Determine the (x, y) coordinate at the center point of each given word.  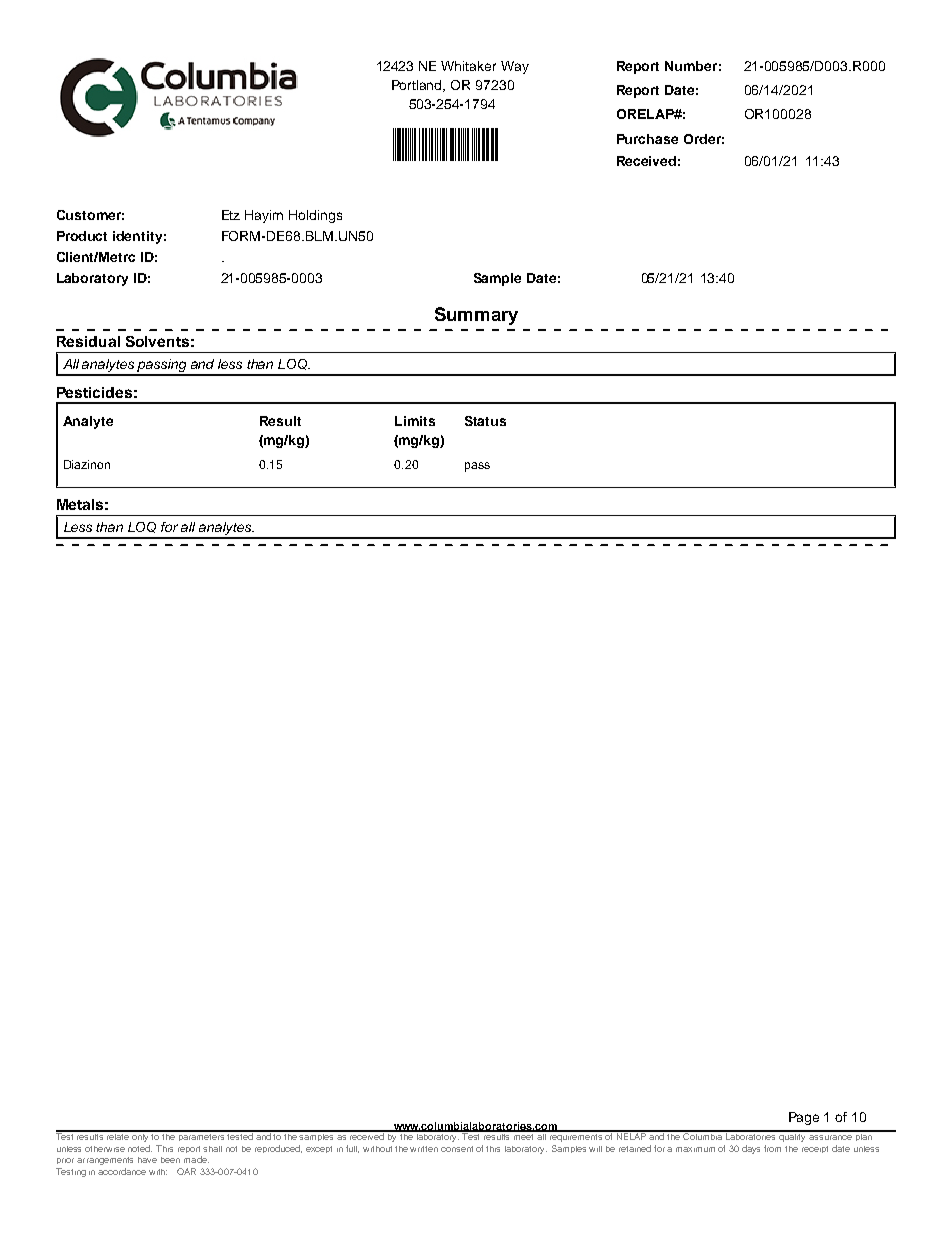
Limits (415, 421)
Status (485, 421)
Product (82, 236)
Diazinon (87, 464)
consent (457, 1149)
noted (140, 1148)
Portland (418, 86)
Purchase (647, 139)
